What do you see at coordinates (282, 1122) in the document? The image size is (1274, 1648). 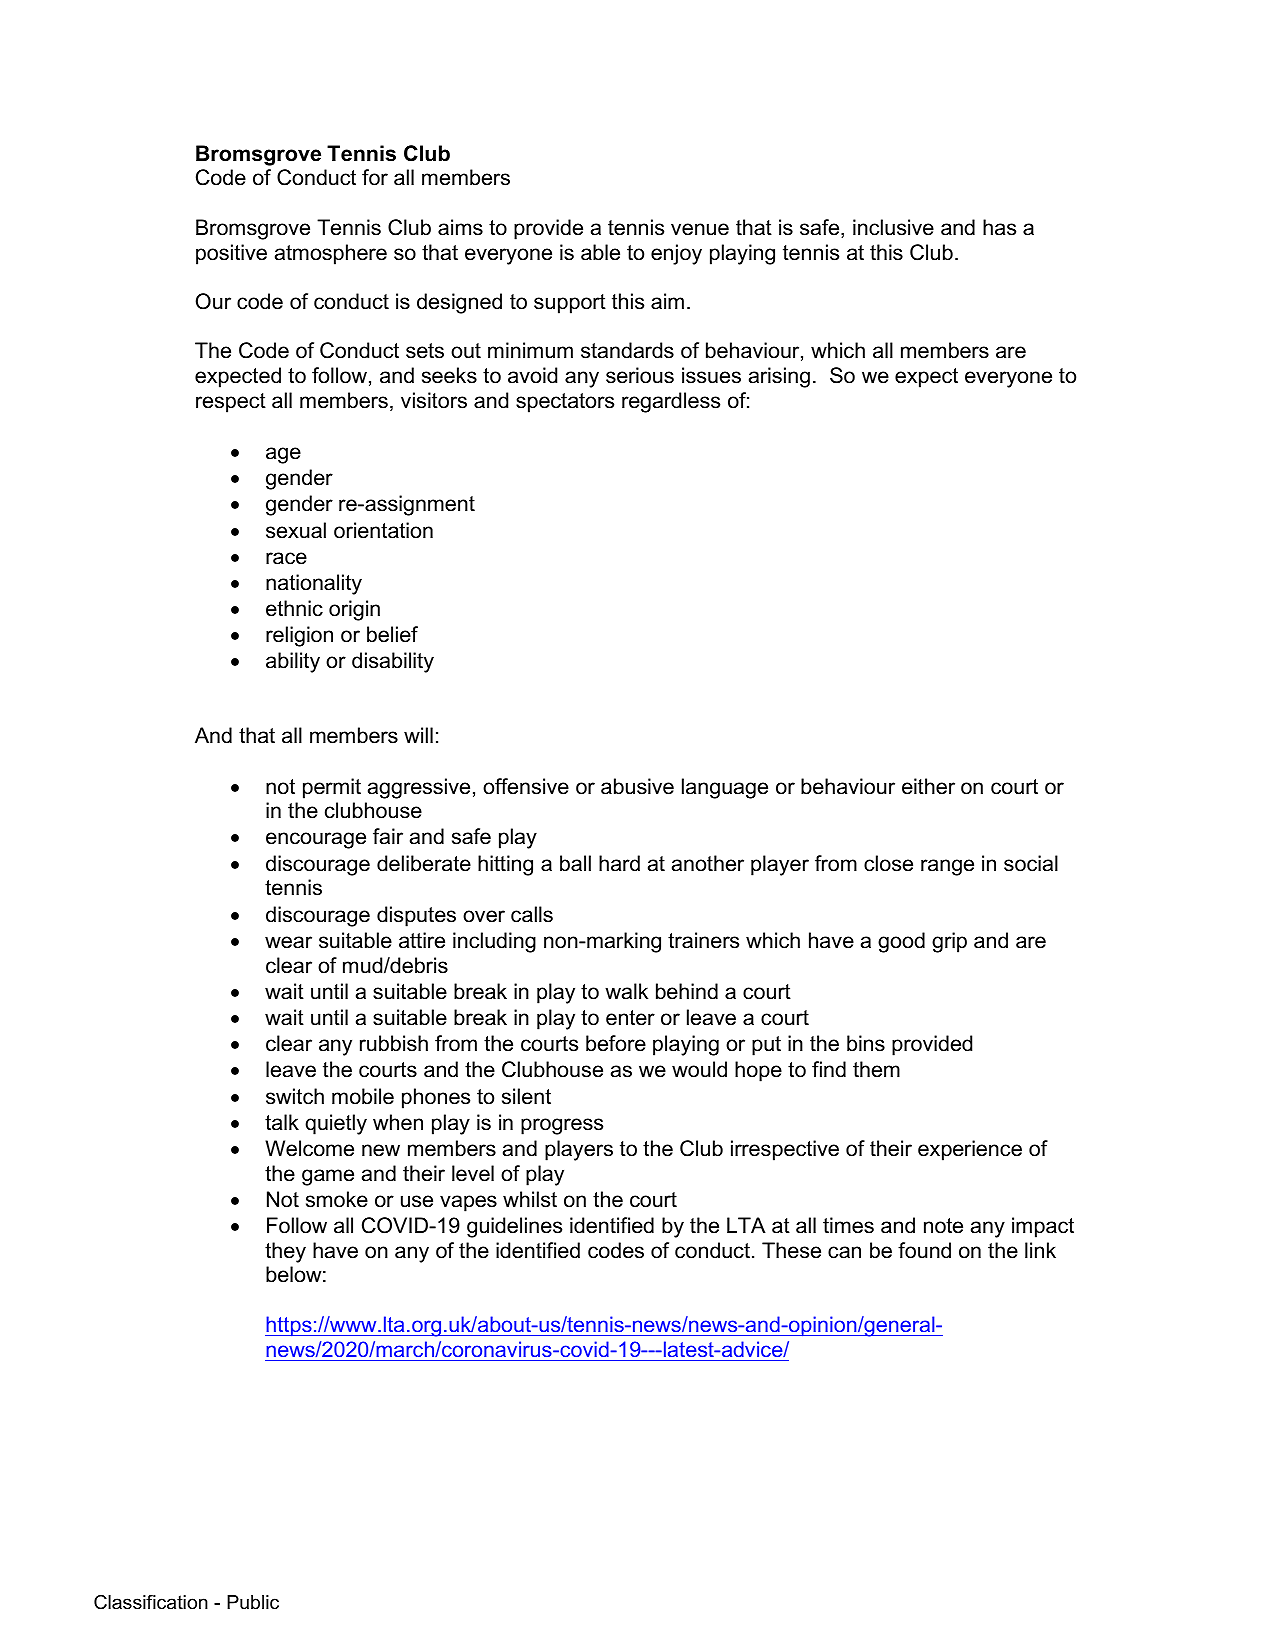 I see `talk` at bounding box center [282, 1122].
